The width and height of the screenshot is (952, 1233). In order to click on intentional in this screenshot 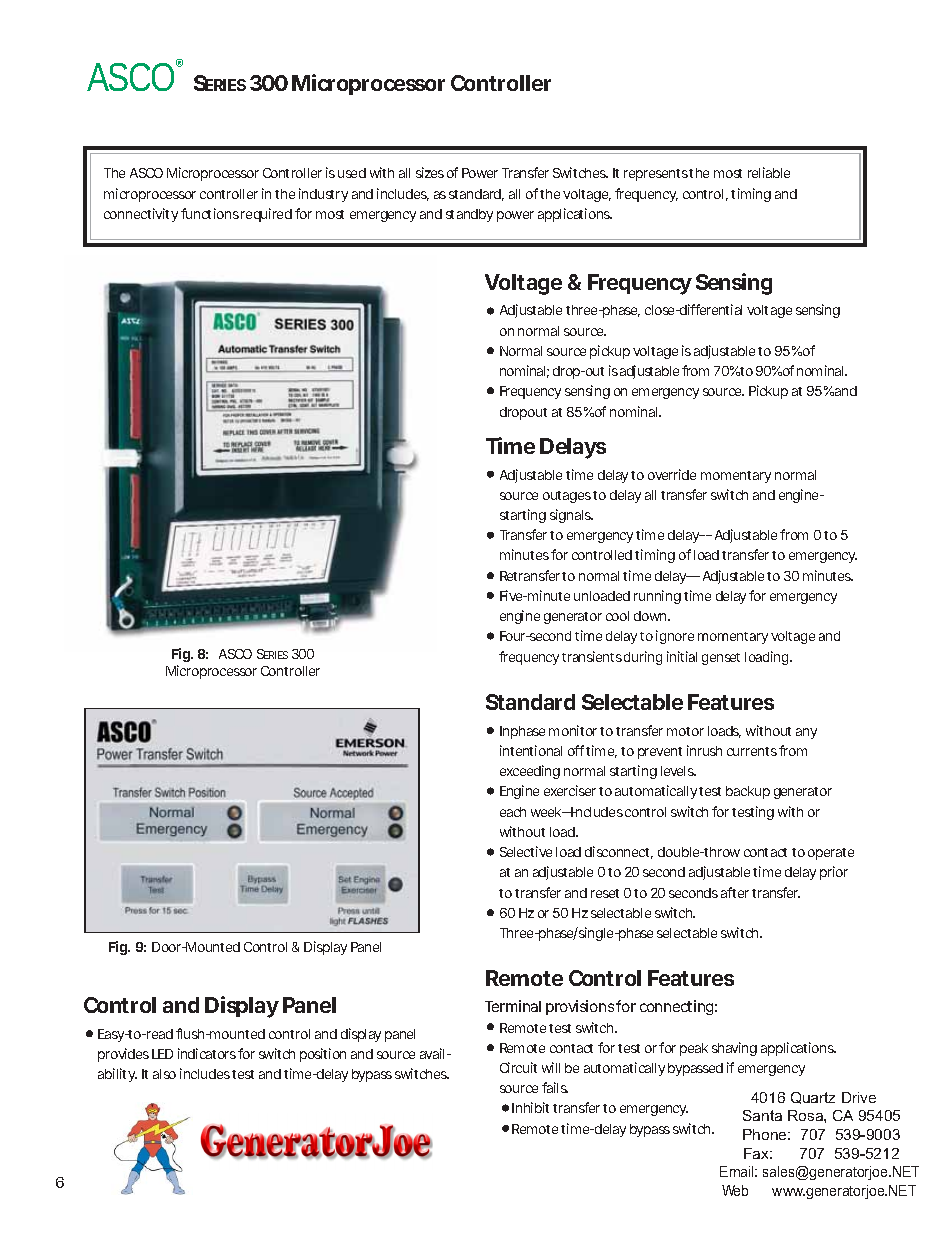, I will do `click(531, 750)`.
